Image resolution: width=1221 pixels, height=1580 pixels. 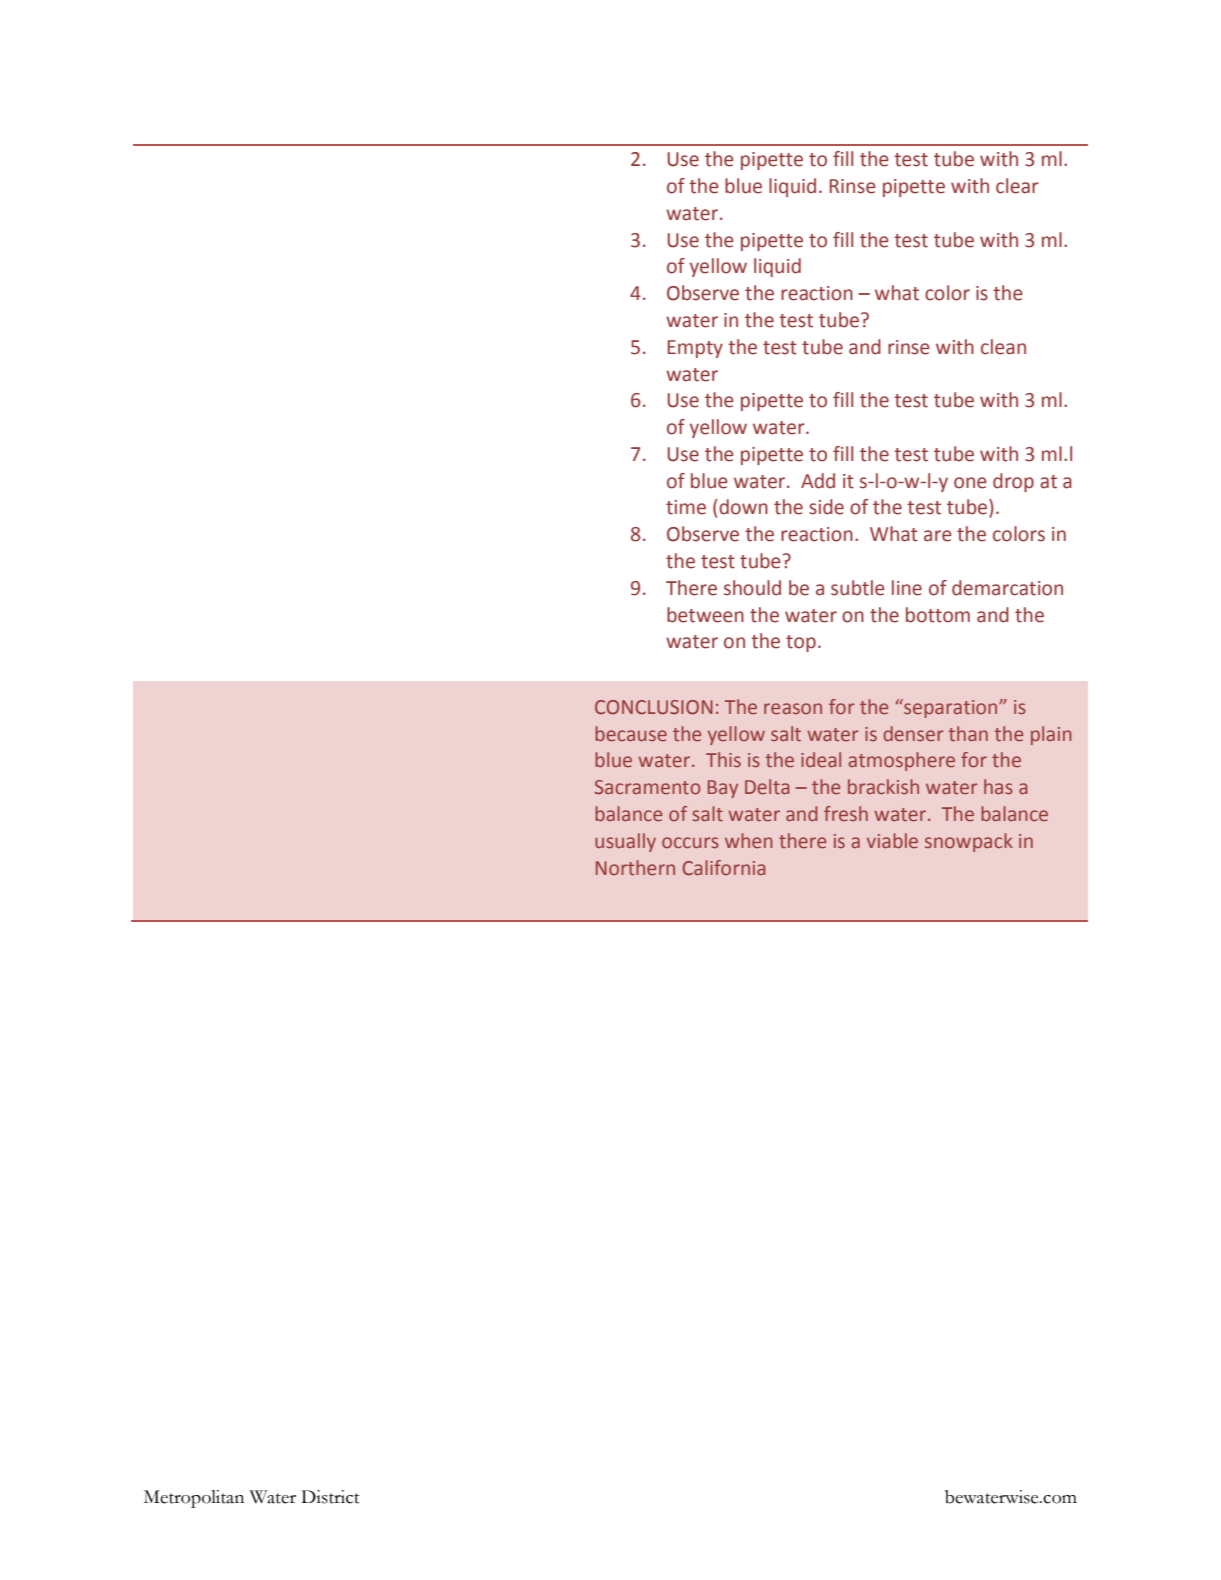 I want to click on Northern, so click(x=635, y=867).
